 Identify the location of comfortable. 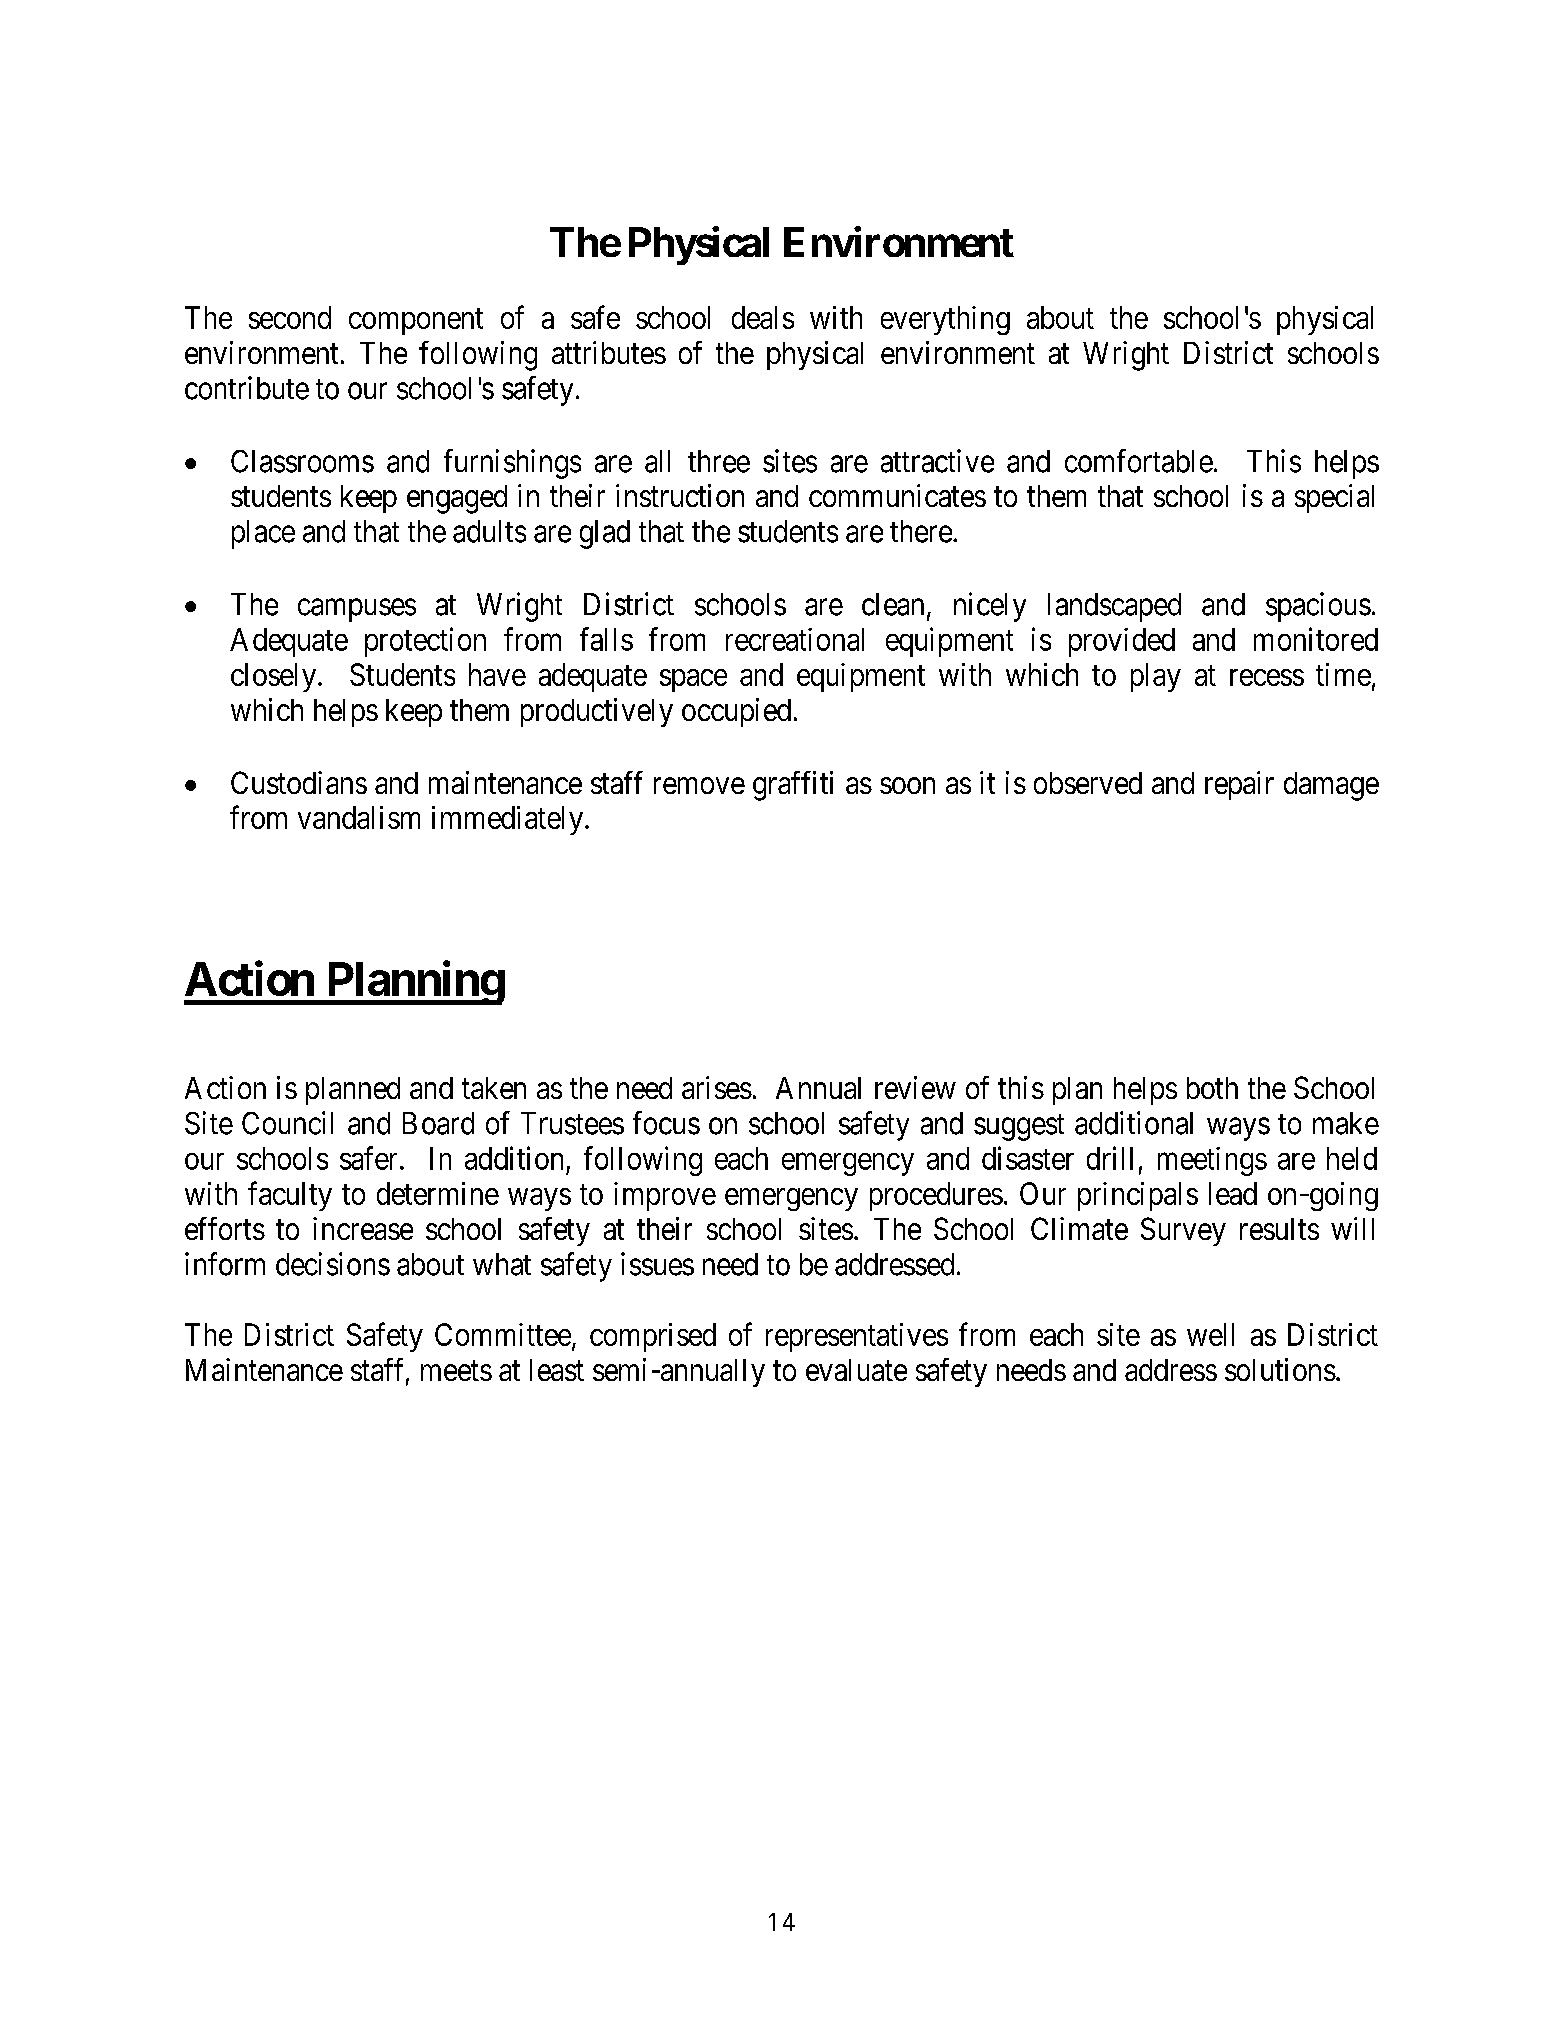
(1139, 461).
